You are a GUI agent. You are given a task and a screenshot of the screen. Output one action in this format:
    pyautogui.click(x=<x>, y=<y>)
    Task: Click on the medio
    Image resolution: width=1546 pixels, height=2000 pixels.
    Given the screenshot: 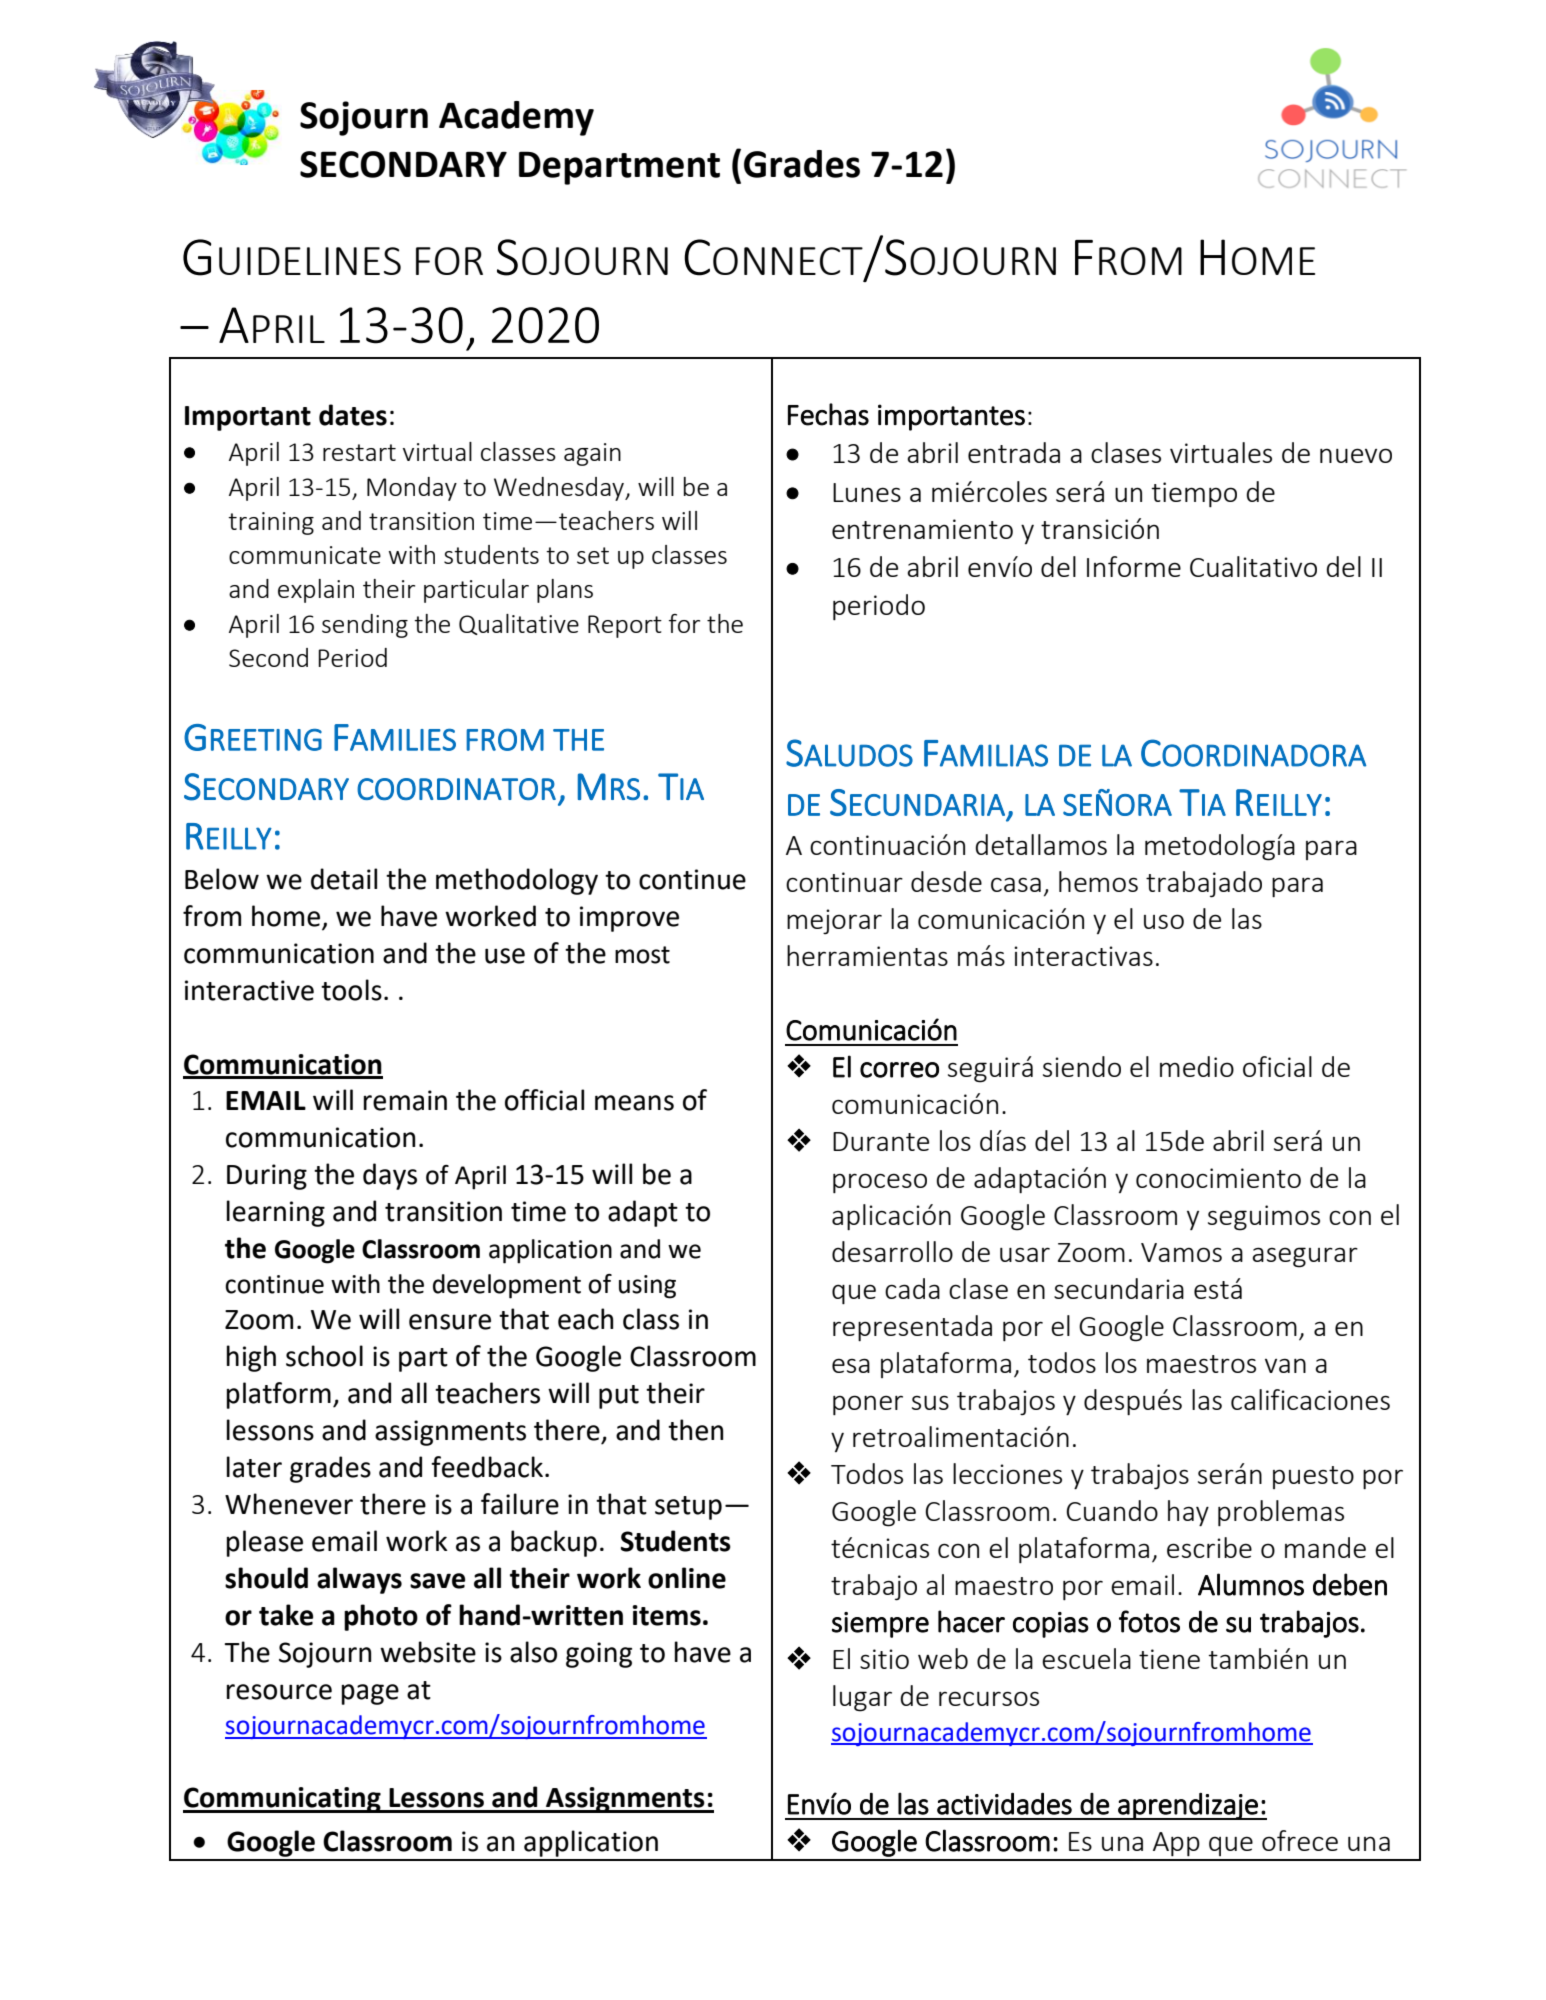 What is the action you would take?
    pyautogui.click(x=1197, y=1066)
